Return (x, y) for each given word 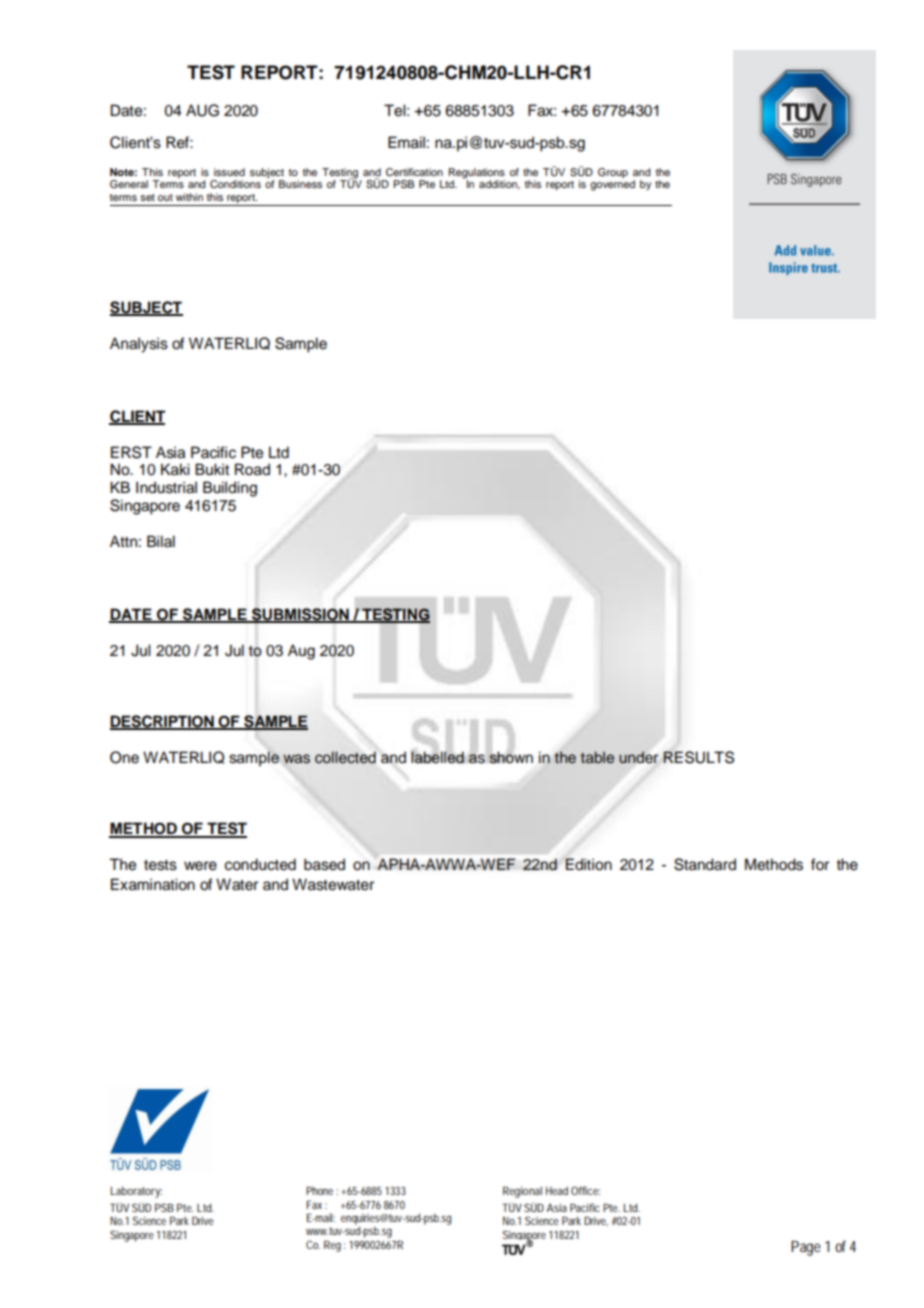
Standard (705, 864)
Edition (588, 864)
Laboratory (136, 1192)
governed (612, 185)
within (189, 197)
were (200, 866)
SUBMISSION (300, 615)
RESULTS (698, 757)
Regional (522, 1192)
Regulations (477, 173)
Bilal (161, 541)
